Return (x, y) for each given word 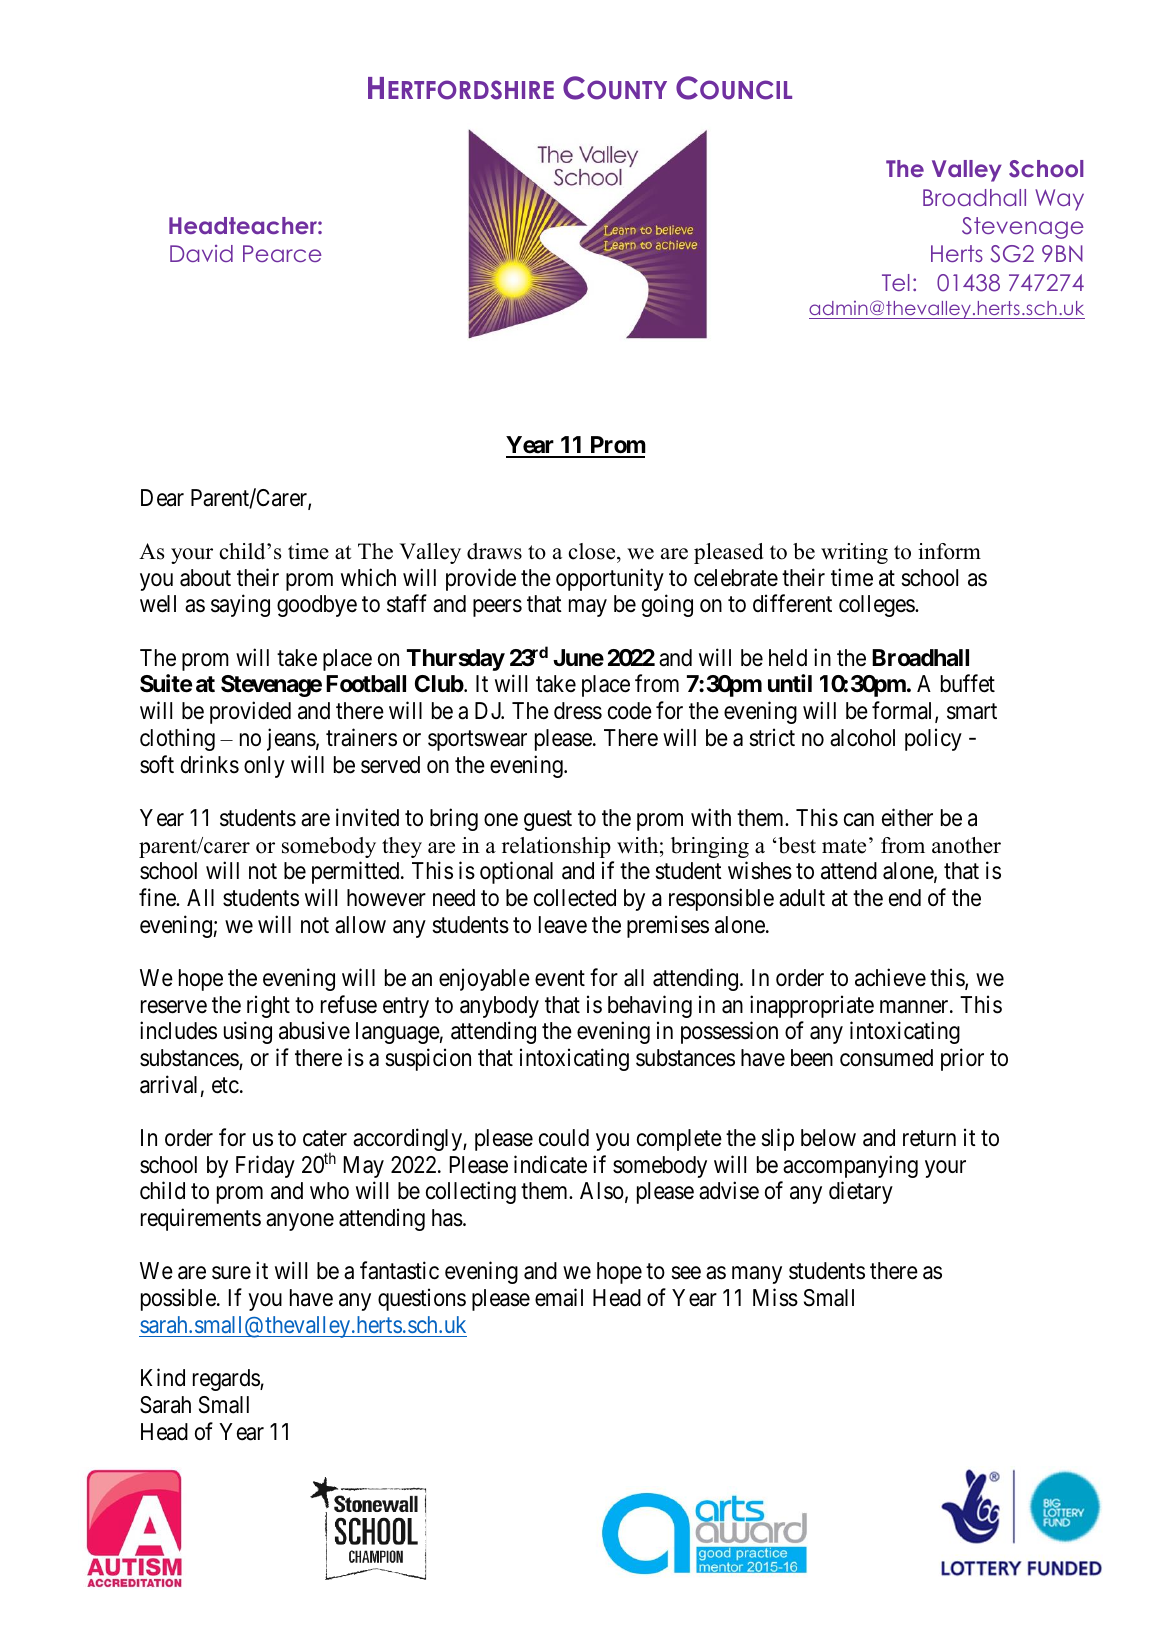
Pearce (282, 253)
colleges (877, 606)
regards (227, 1380)
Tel (896, 282)
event (560, 979)
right (268, 1006)
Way (1059, 200)
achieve (890, 977)
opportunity (610, 579)
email (559, 1297)
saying (240, 606)
